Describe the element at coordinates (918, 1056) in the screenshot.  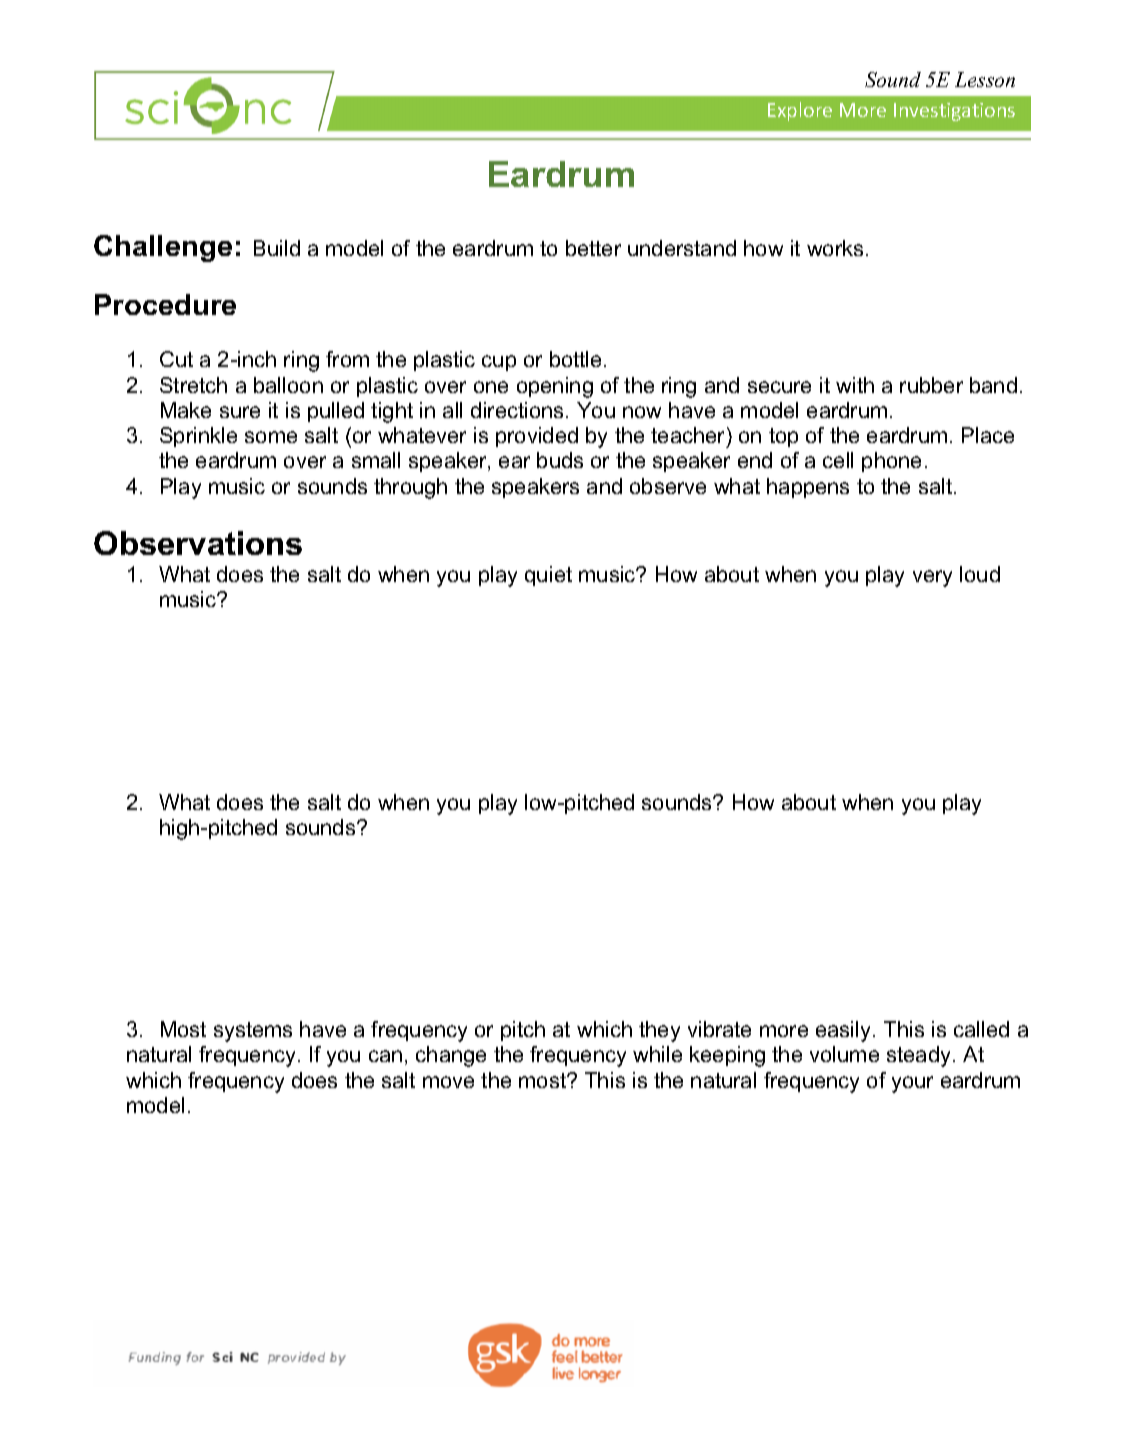
I see `steady` at that location.
